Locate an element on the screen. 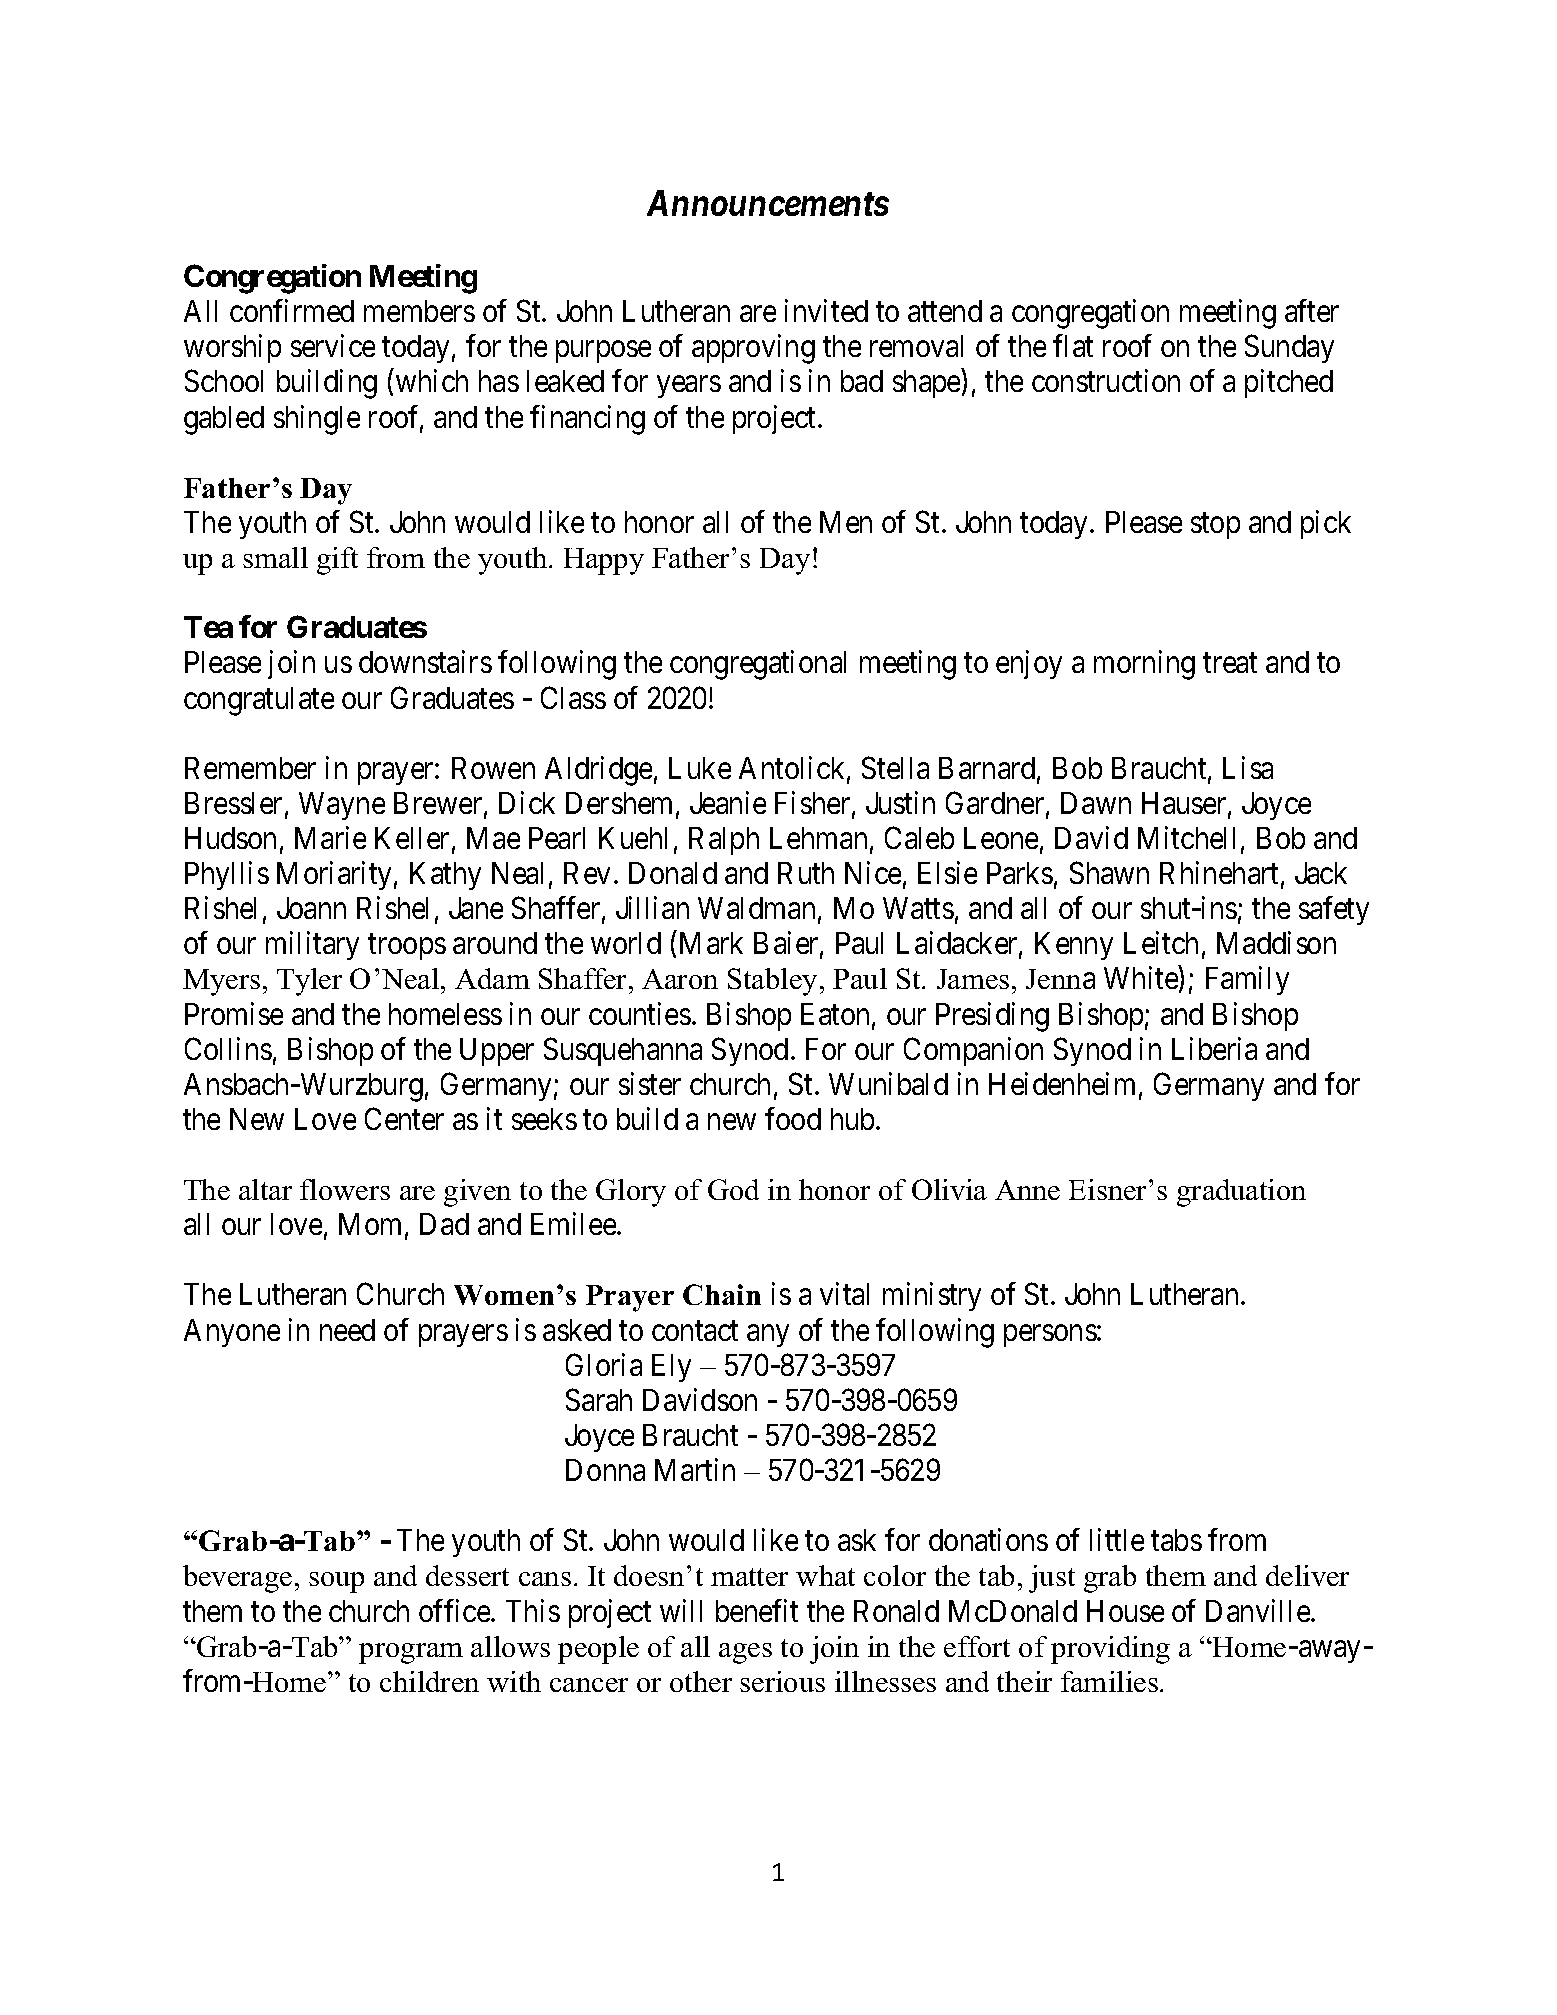 Image resolution: width=1557 pixels, height=2015 pixels. Wayne is located at coordinates (342, 806).
